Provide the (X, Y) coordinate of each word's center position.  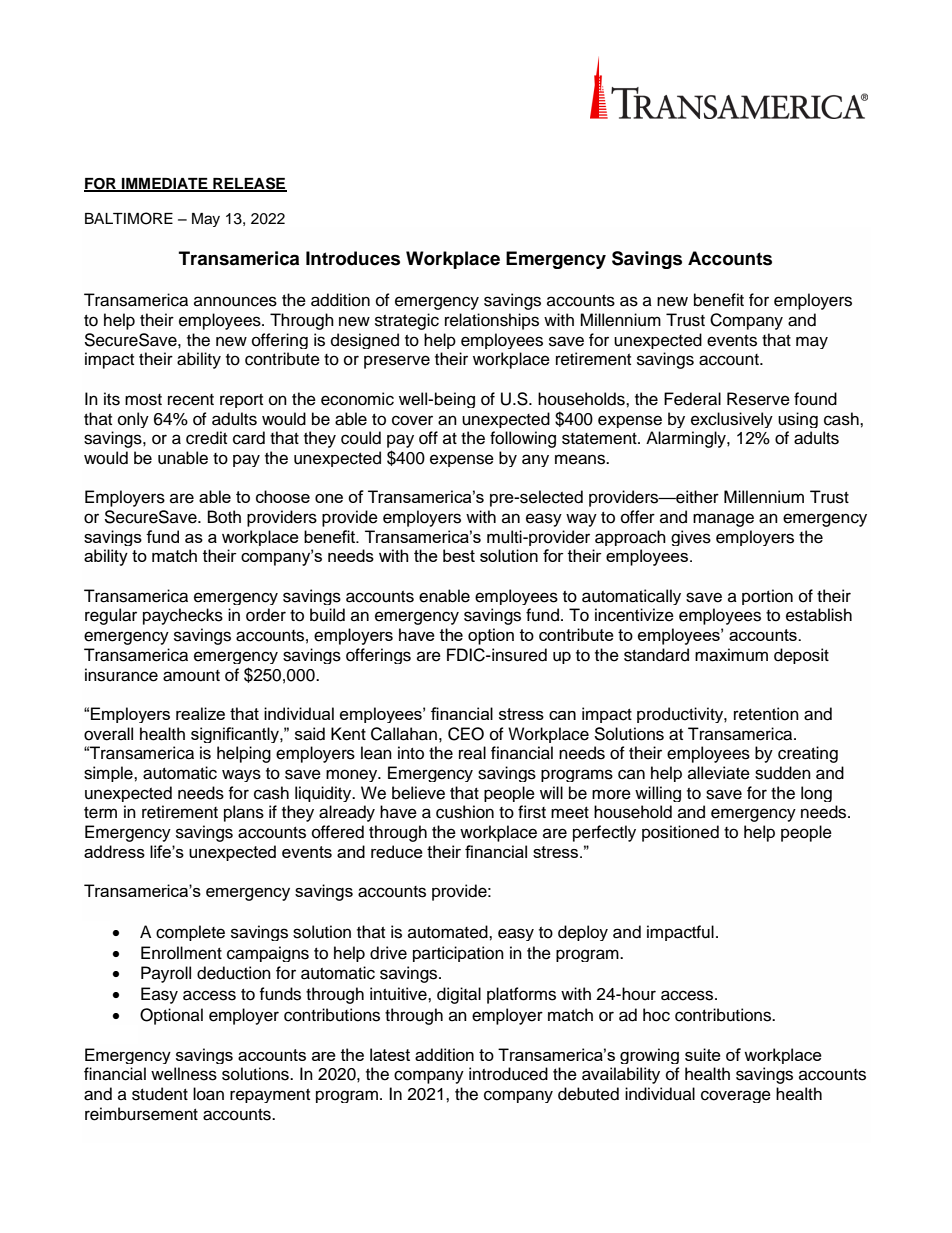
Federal (692, 399)
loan (208, 1094)
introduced (508, 1074)
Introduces (353, 258)
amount (191, 676)
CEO (466, 734)
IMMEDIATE (165, 184)
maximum (731, 655)
